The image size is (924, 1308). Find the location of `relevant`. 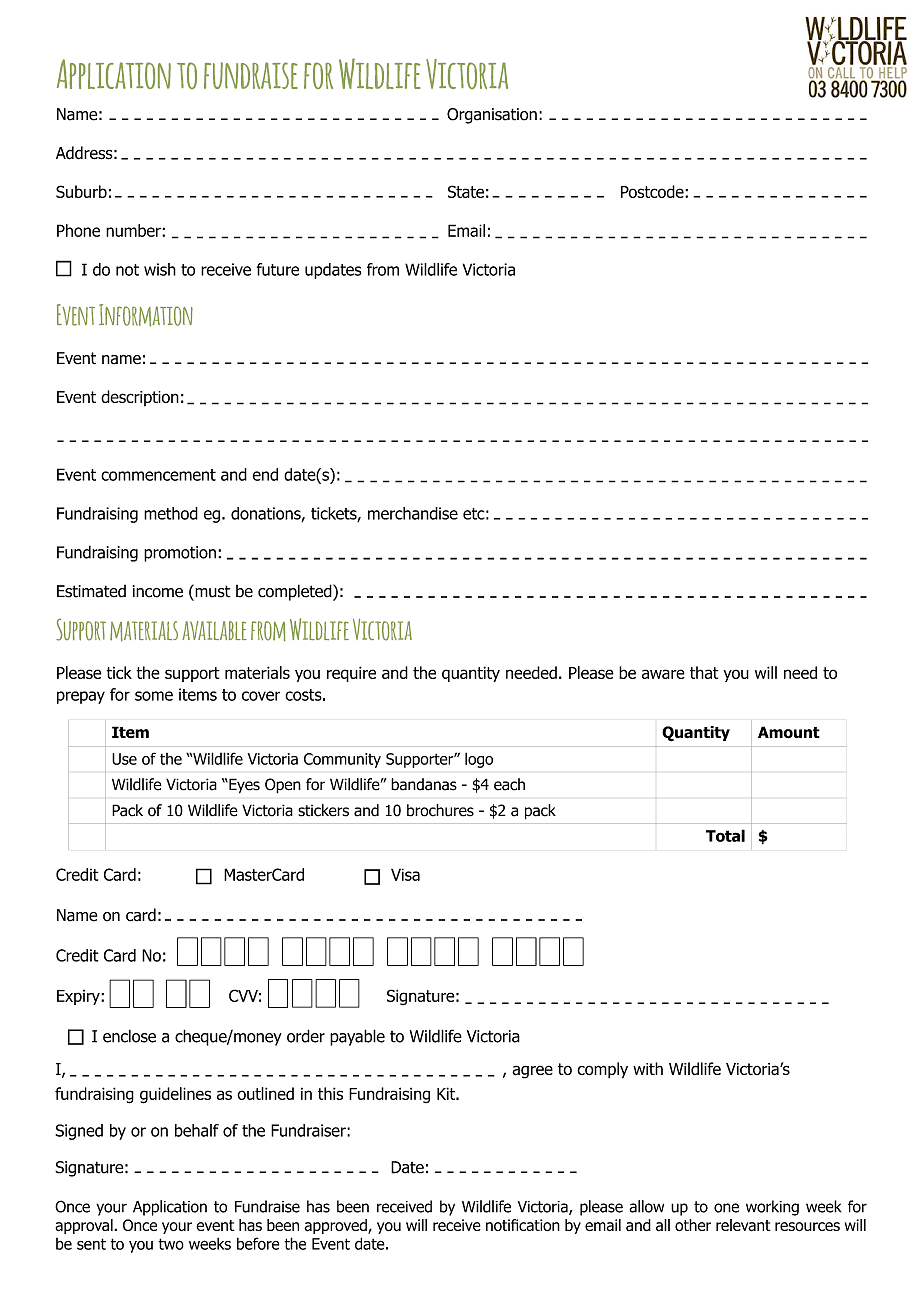

relevant is located at coordinates (743, 1225).
